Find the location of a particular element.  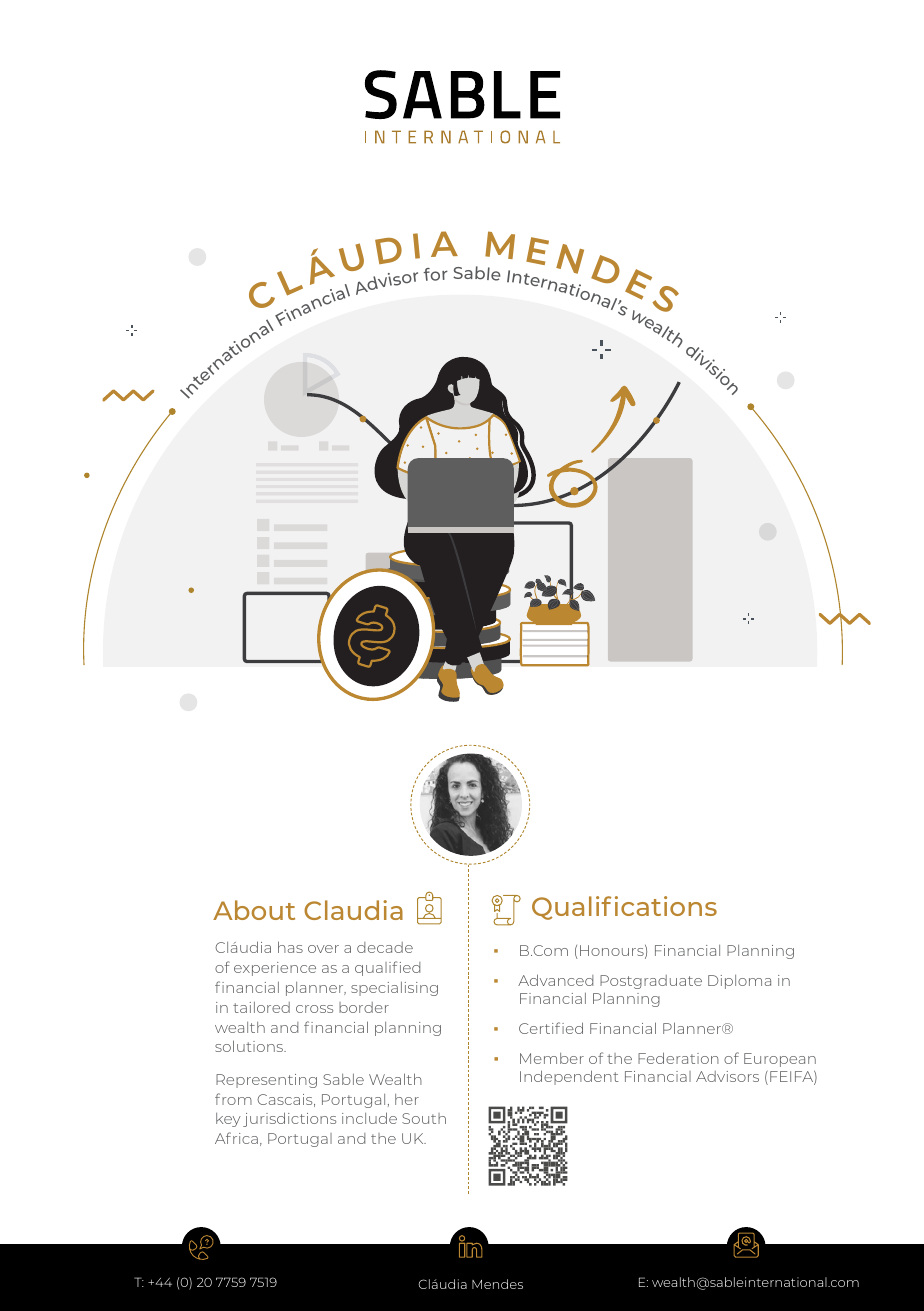

Federation is located at coordinates (678, 1058).
